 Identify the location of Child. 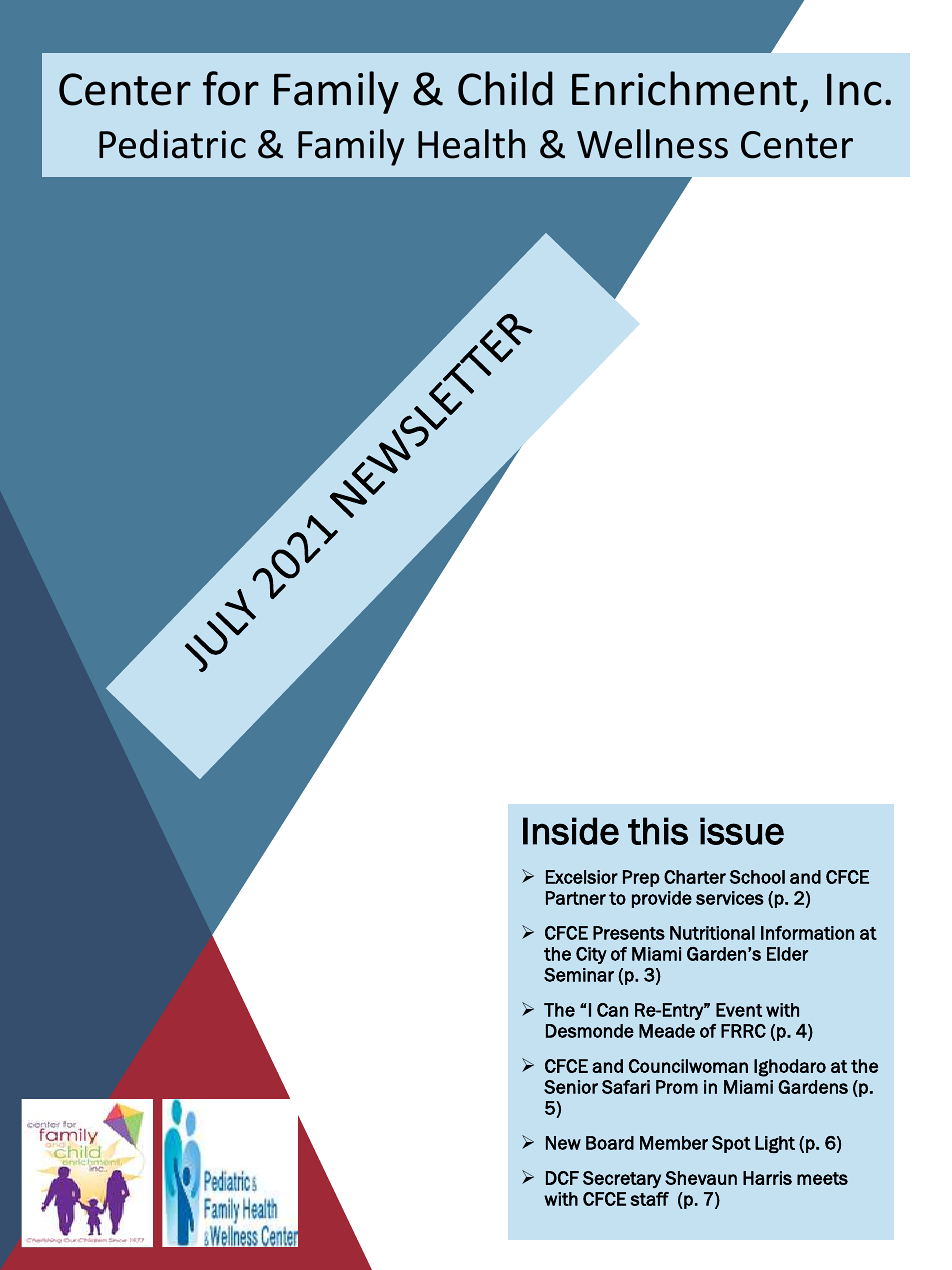
(505, 88).
